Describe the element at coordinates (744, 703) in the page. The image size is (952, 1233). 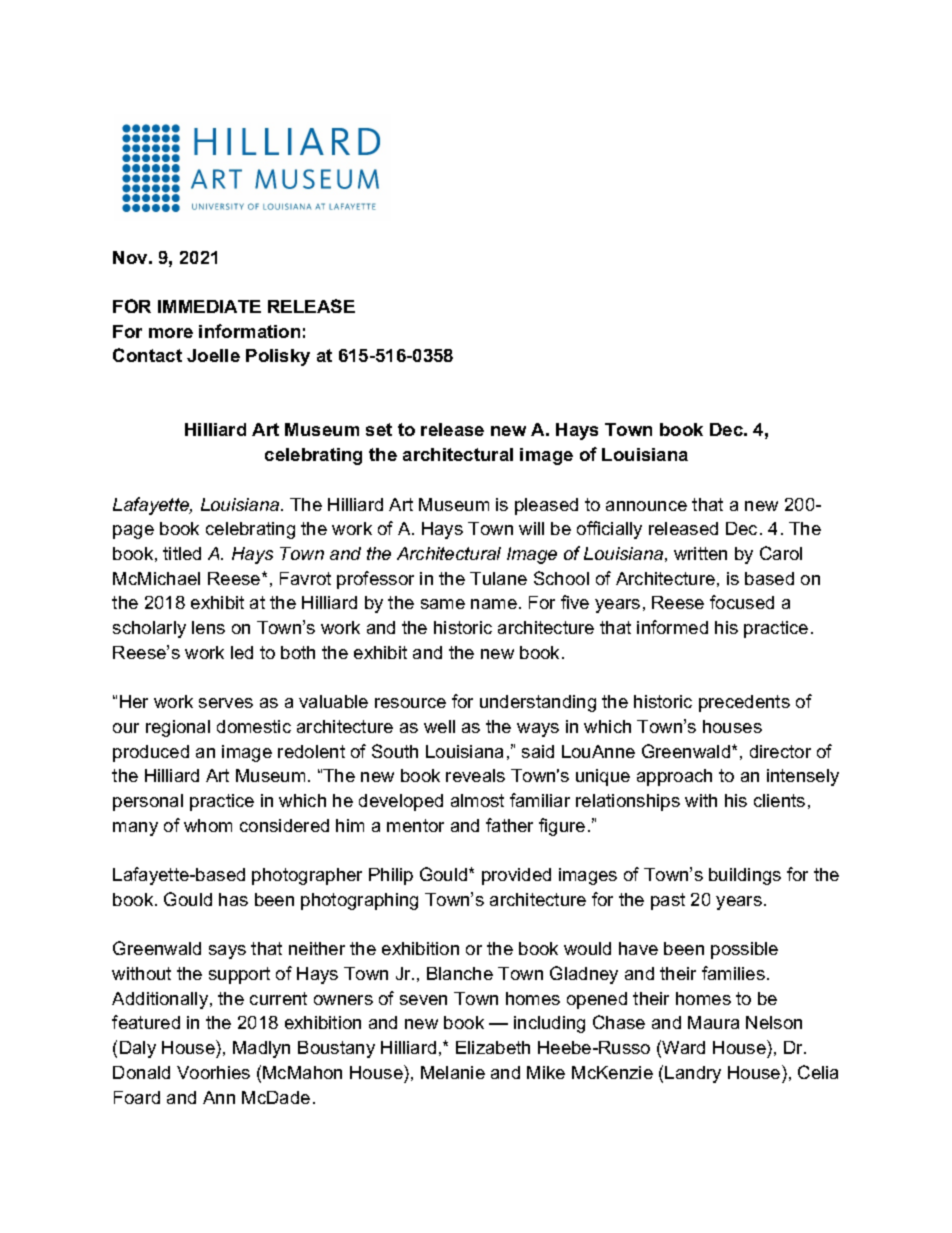
I see `precedents` at that location.
